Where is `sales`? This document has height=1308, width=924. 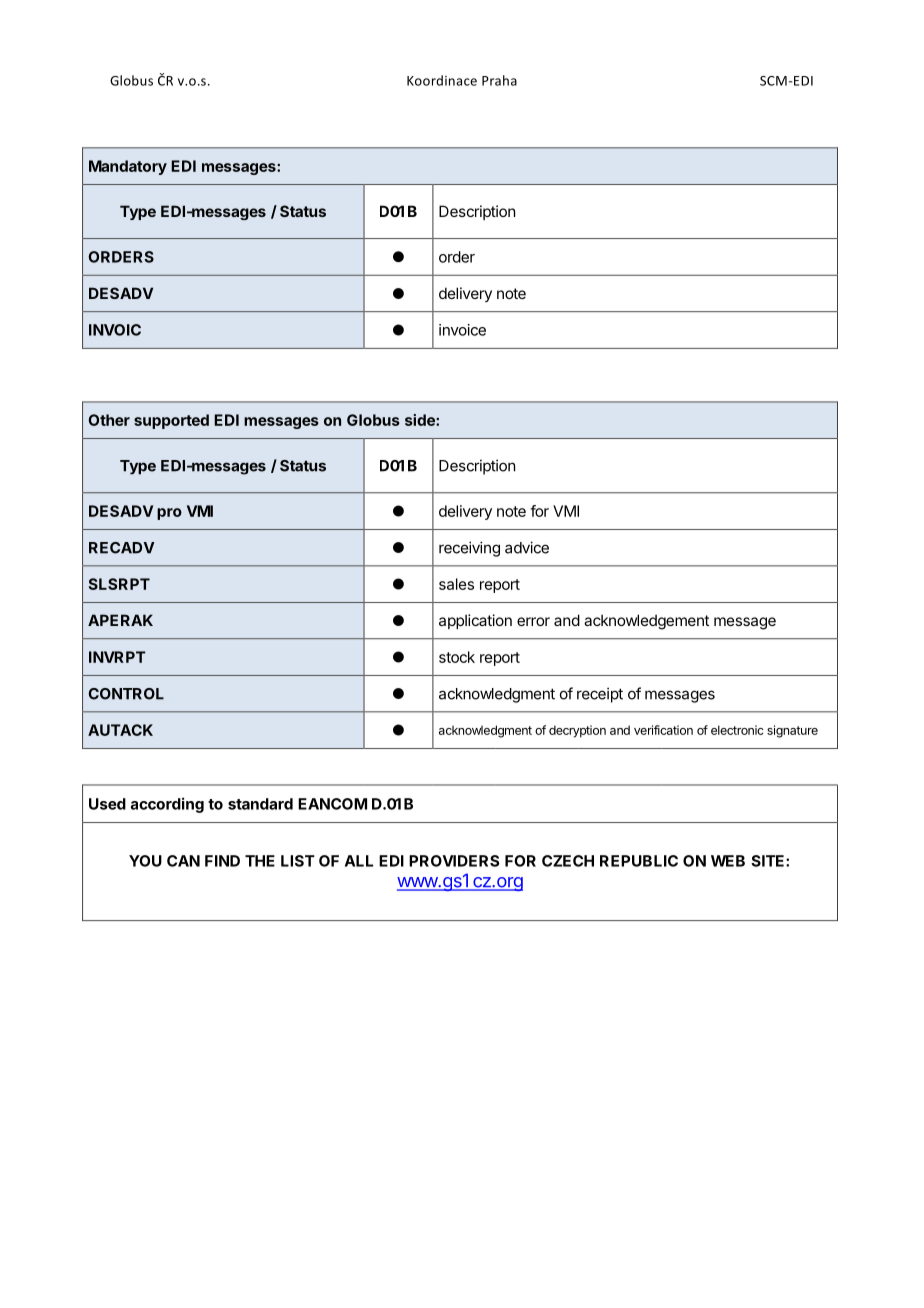
sales is located at coordinates (456, 584).
